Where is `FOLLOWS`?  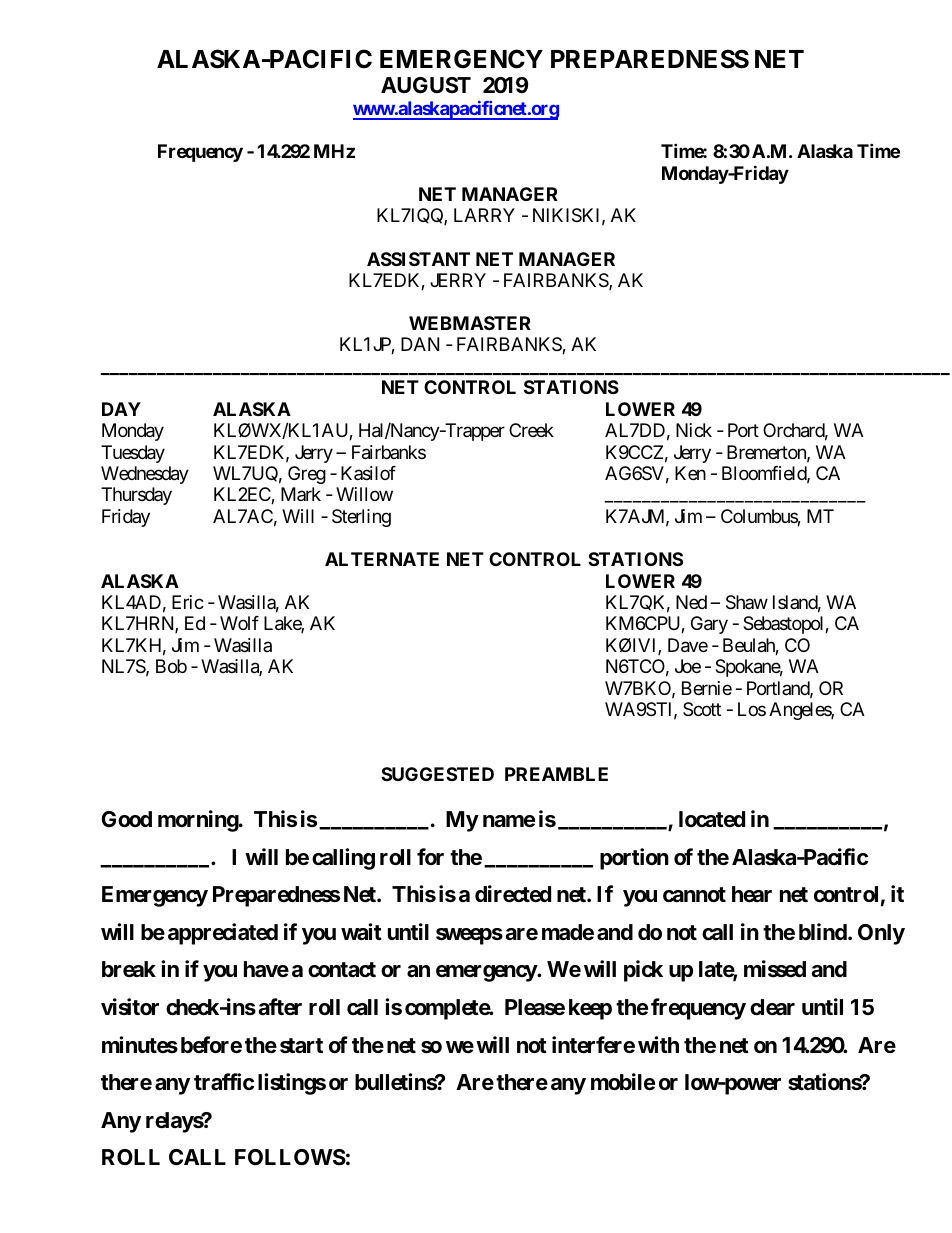 FOLLOWS is located at coordinates (290, 1157).
